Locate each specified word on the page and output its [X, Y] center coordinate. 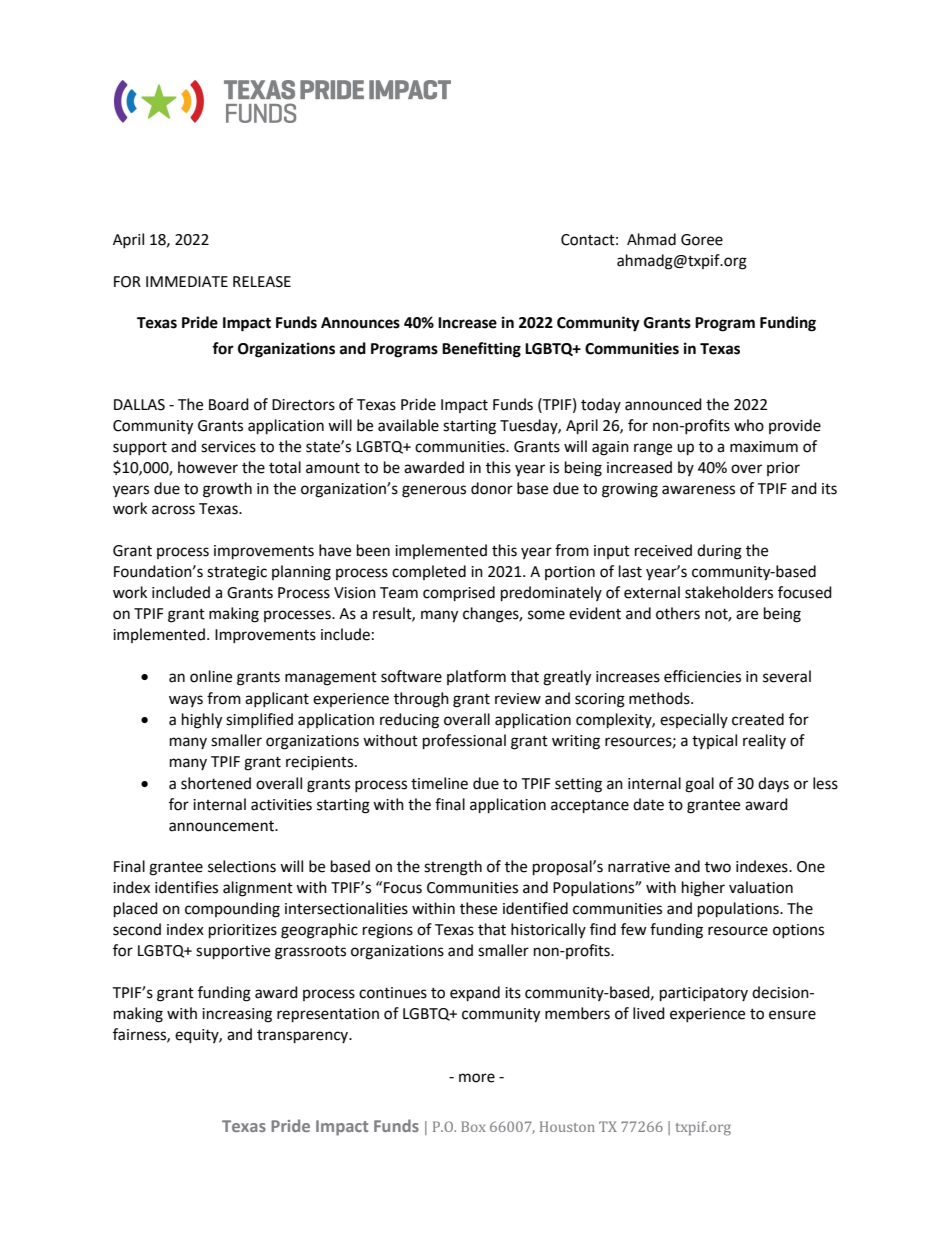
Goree [702, 240]
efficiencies [702, 676]
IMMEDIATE [187, 281]
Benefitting [481, 350]
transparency [304, 1037]
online [211, 676]
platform [476, 677]
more [477, 1078]
